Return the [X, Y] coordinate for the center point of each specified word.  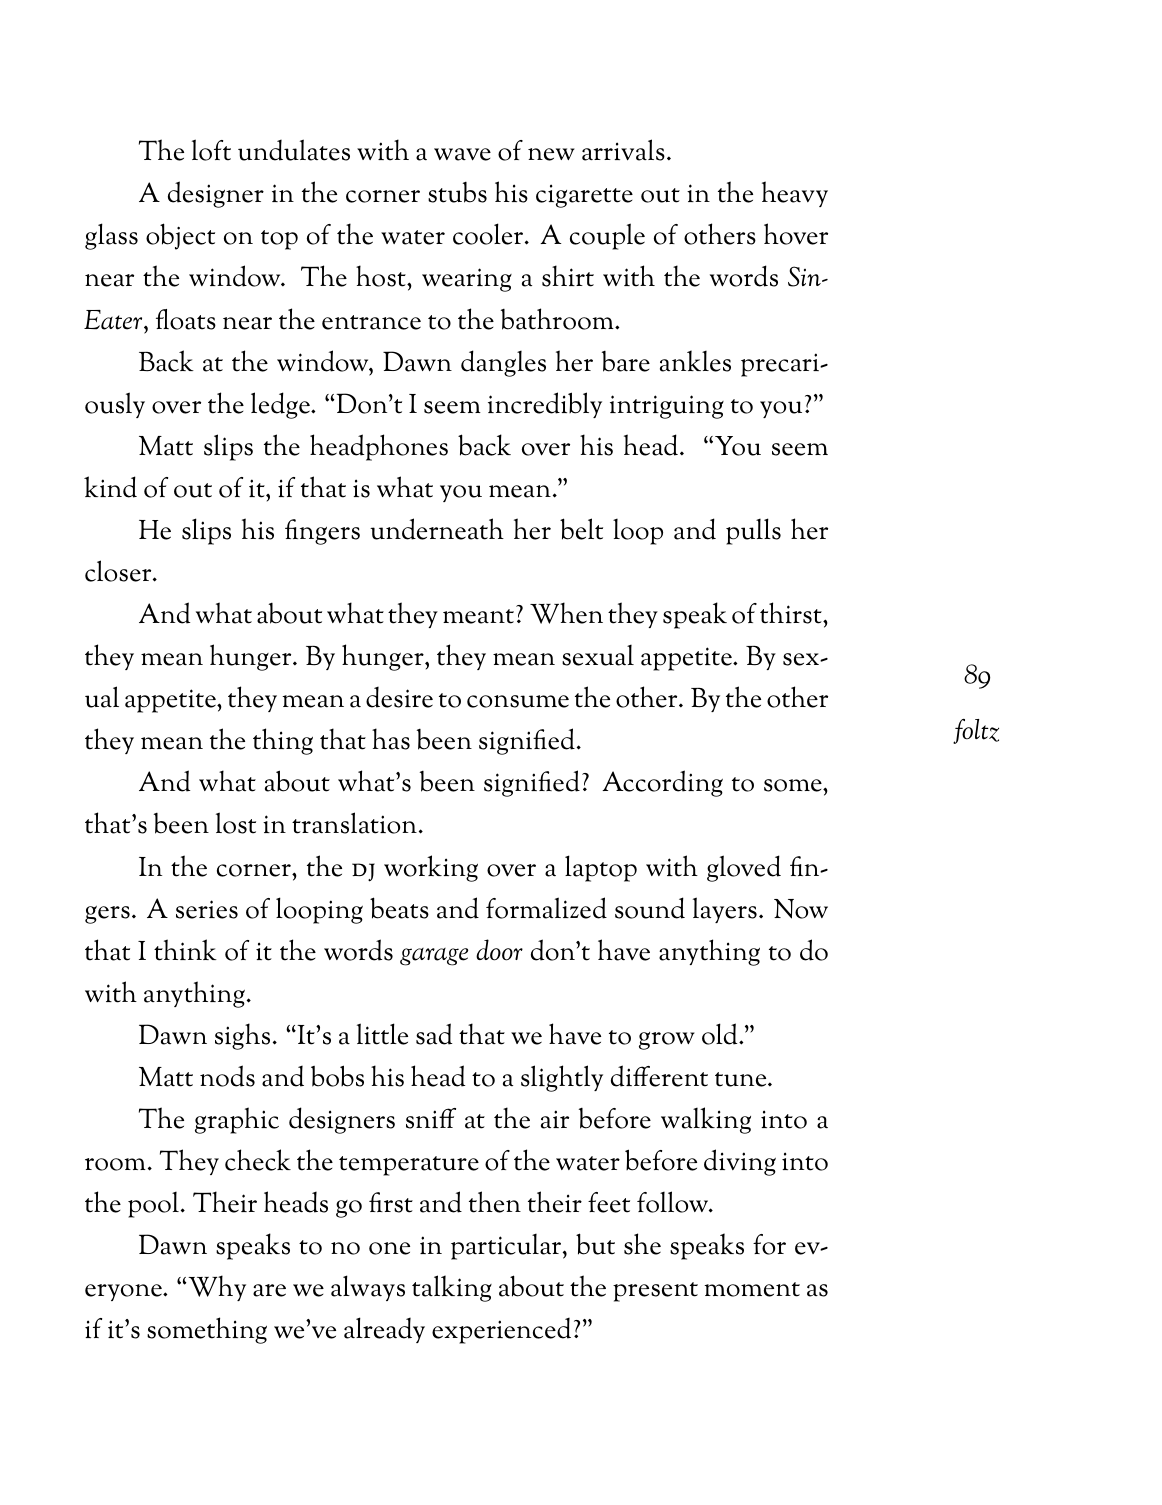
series [207, 909]
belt [581, 529]
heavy [795, 194]
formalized [546, 908]
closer [119, 571]
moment [752, 1289]
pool [153, 1204]
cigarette [584, 196]
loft [211, 150]
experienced [501, 1331]
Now [801, 909]
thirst [792, 613]
